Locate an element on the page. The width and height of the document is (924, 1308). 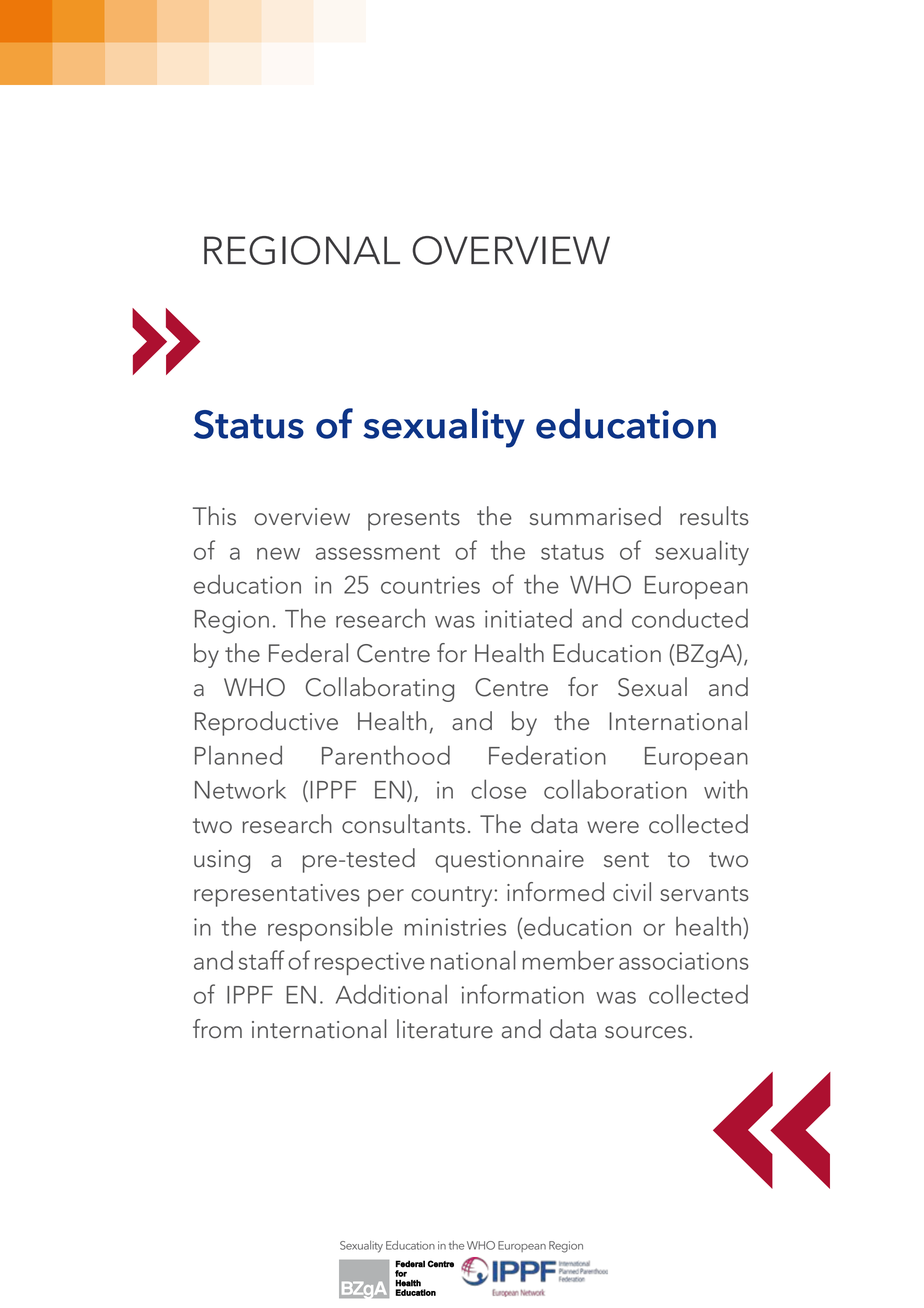
civil is located at coordinates (632, 892).
